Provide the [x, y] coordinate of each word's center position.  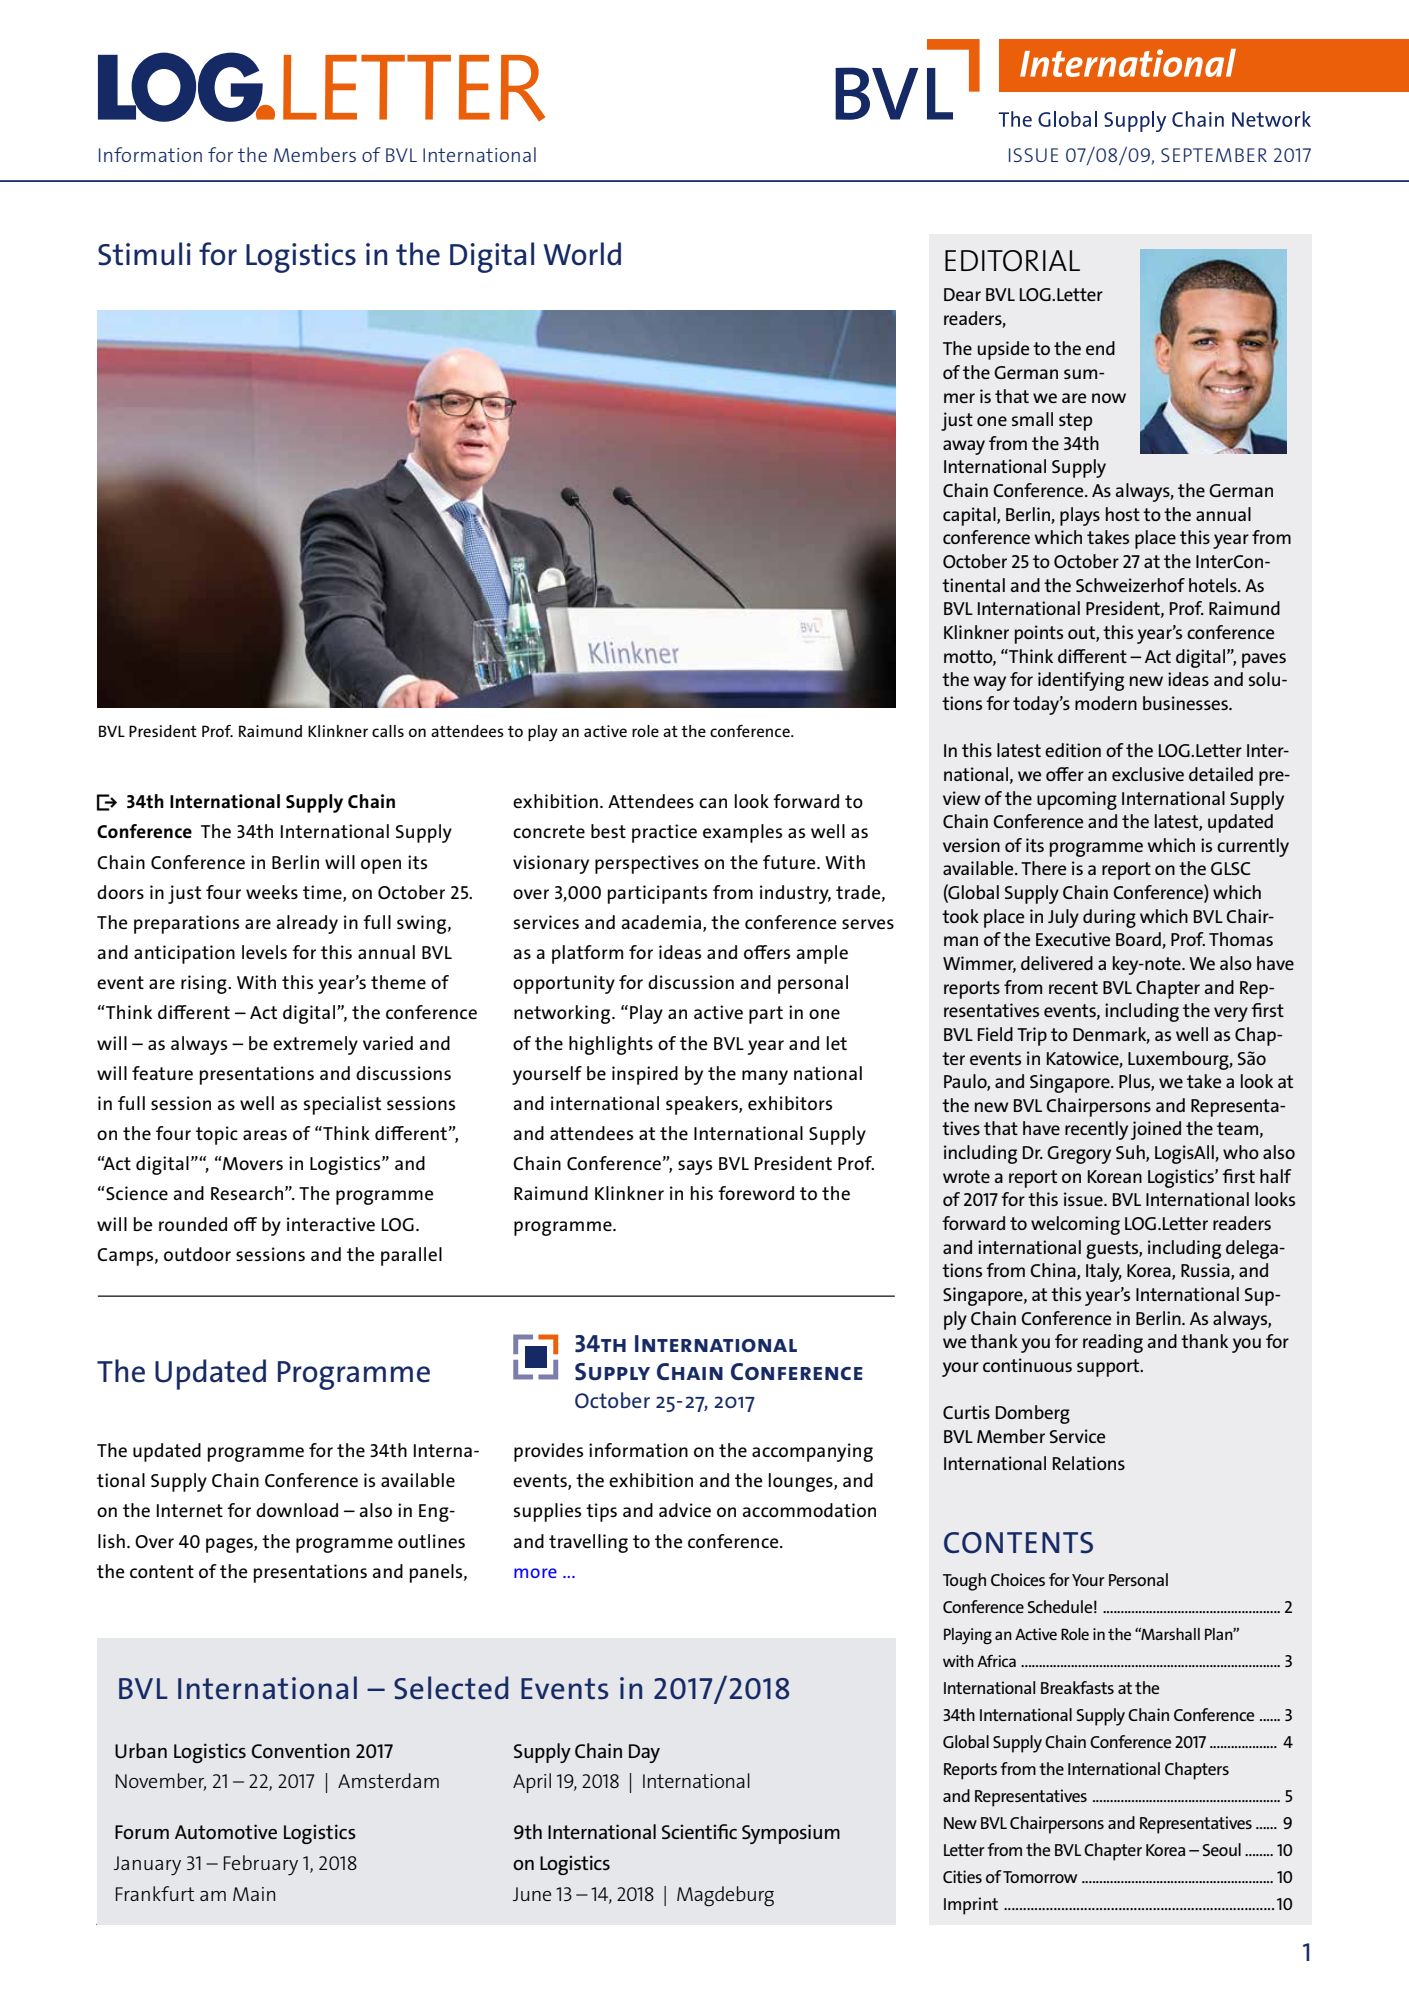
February [261, 1865]
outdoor [197, 1254]
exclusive [1148, 774]
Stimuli [144, 254]
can [713, 803]
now [1109, 398]
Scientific [699, 1831]
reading [1113, 1343]
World [582, 254]
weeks [272, 892]
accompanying [812, 1452]
